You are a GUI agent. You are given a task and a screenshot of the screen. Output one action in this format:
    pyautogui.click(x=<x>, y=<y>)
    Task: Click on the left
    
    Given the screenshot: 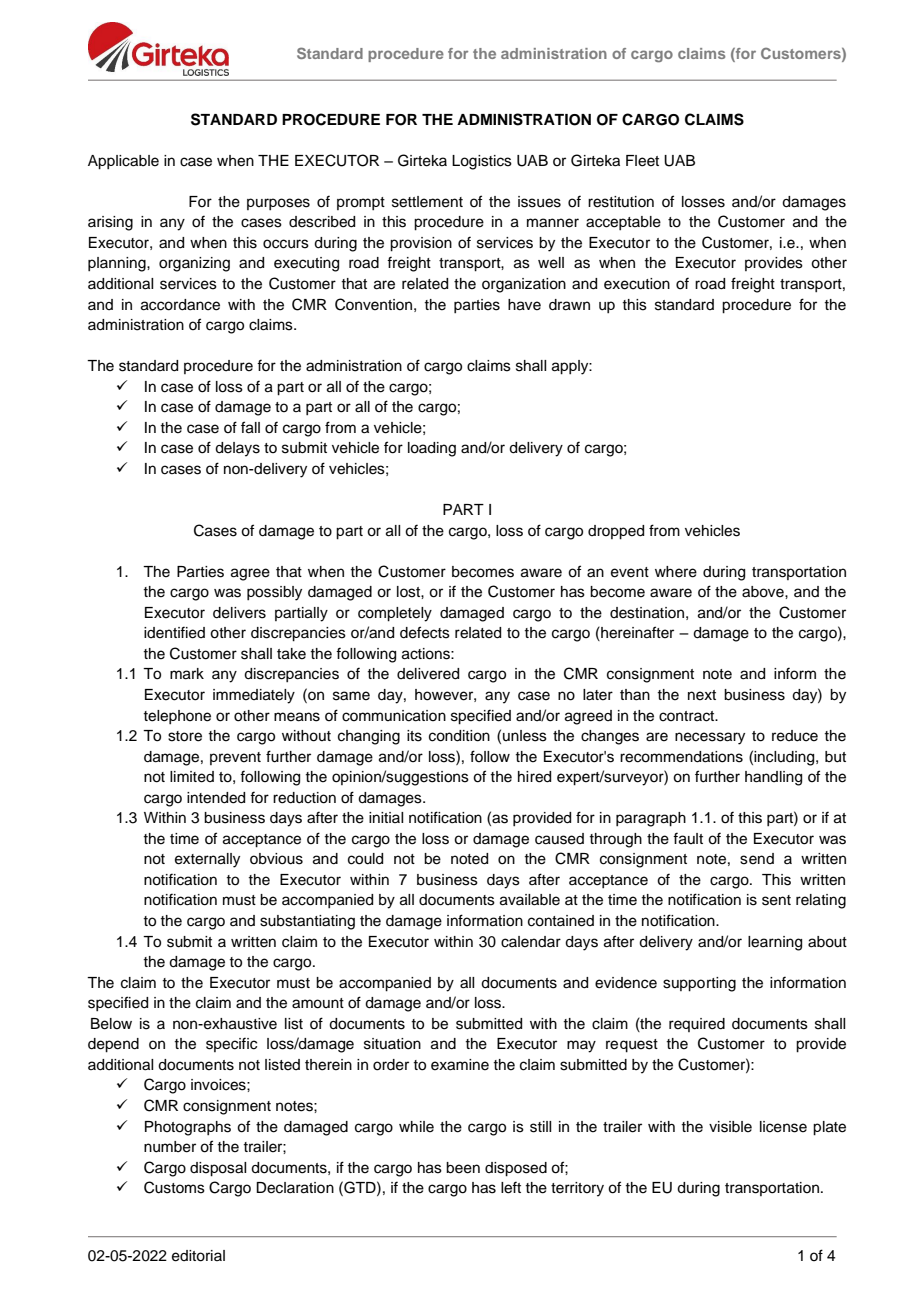 What is the action you would take?
    pyautogui.click(x=511, y=1187)
